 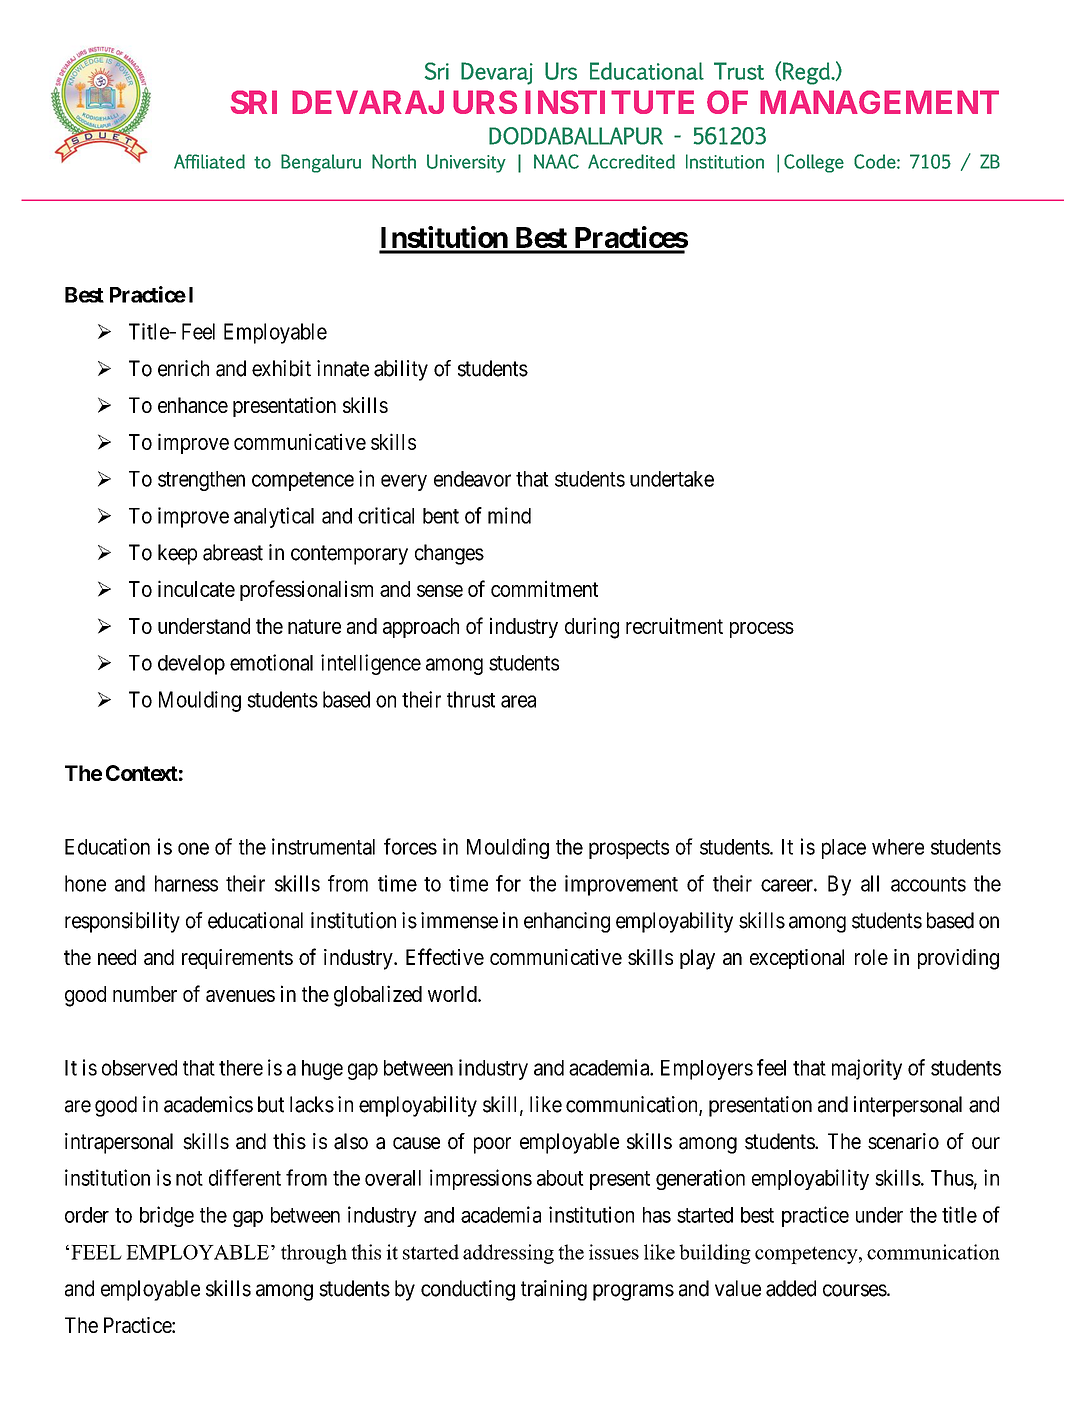 I want to click on develop, so click(x=191, y=665).
